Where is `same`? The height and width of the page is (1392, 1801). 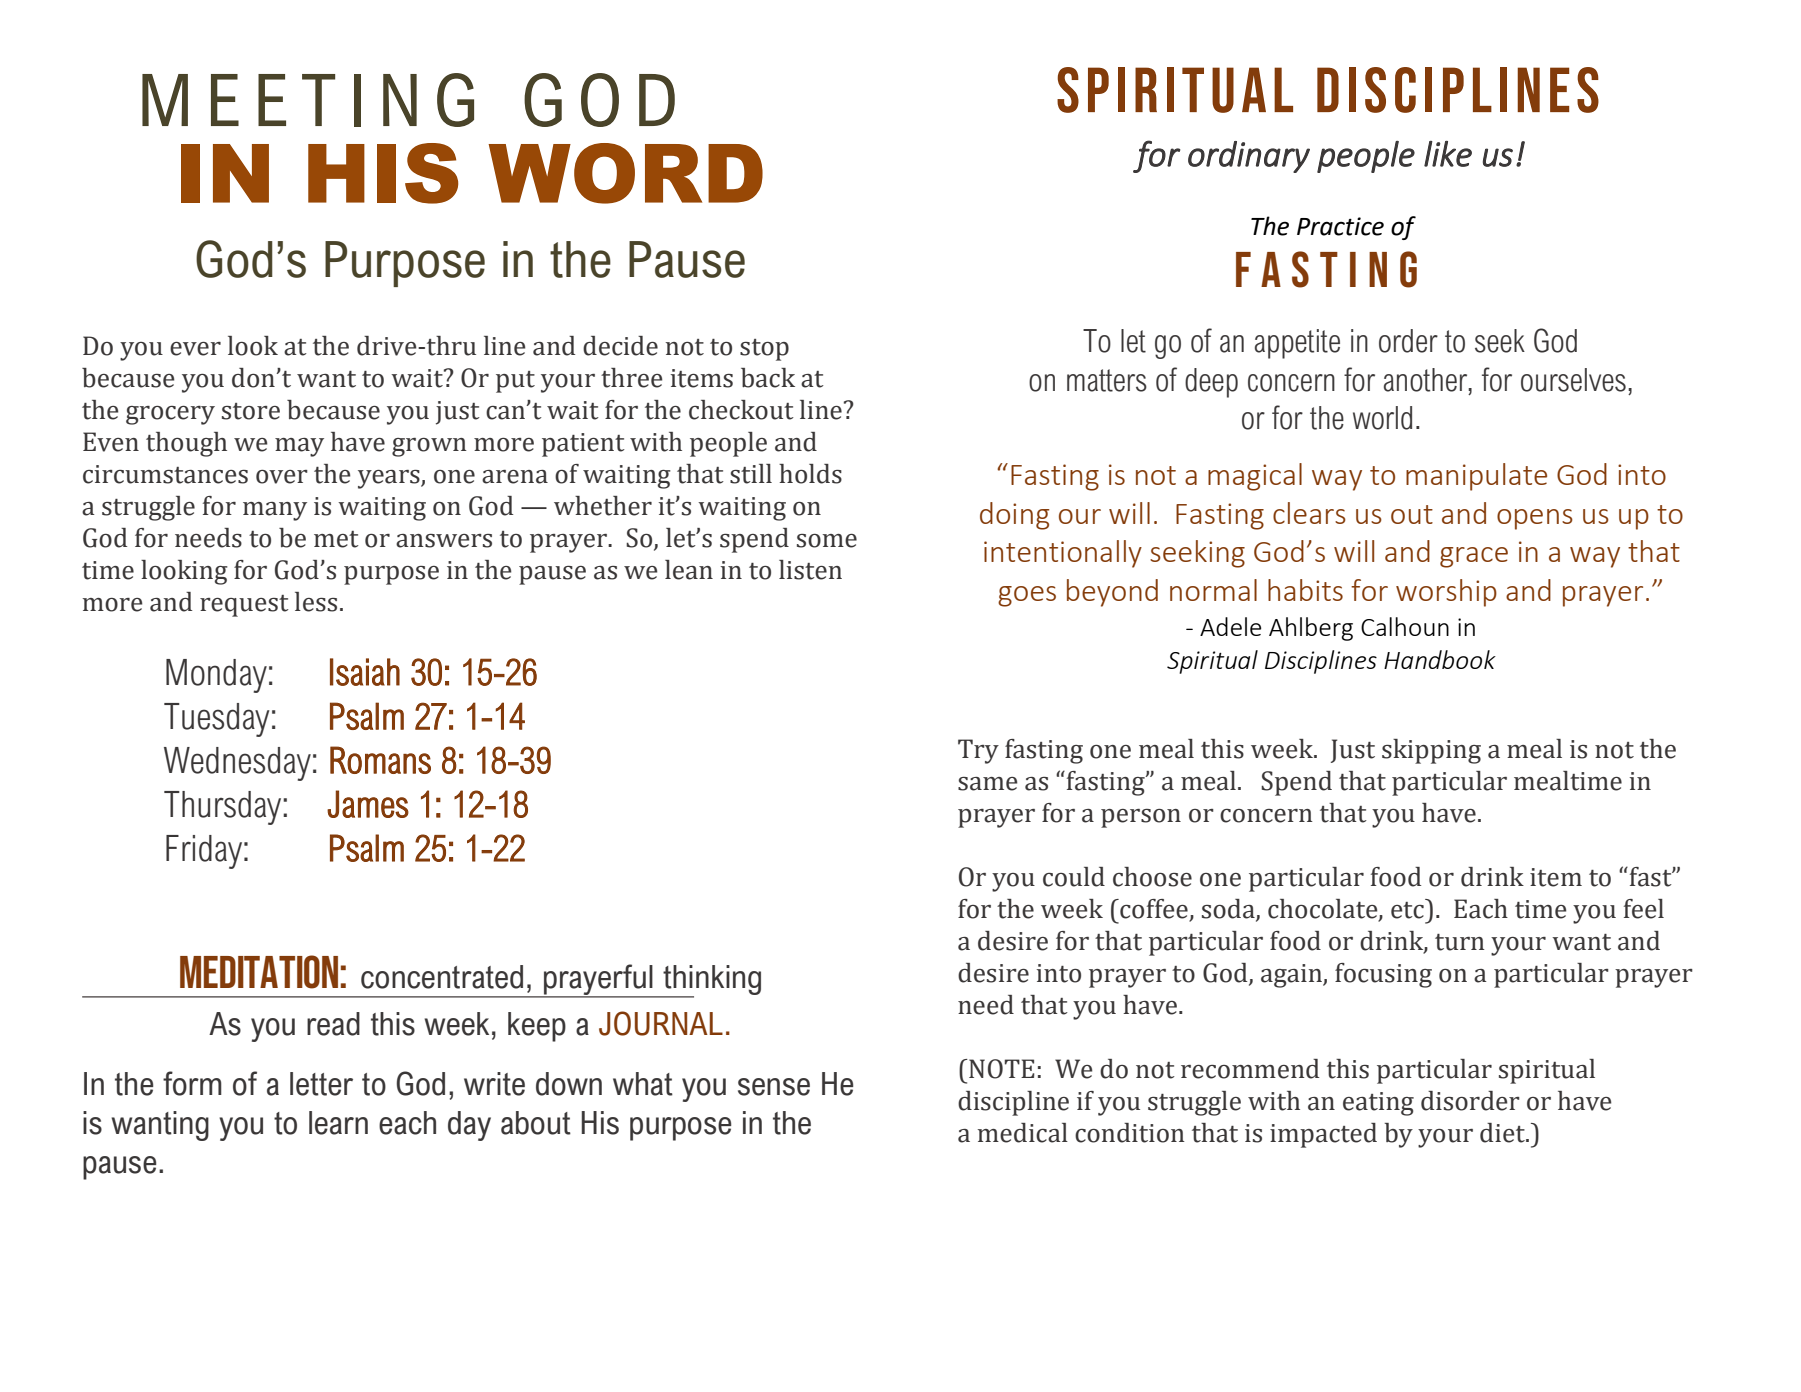
same is located at coordinates (988, 784).
